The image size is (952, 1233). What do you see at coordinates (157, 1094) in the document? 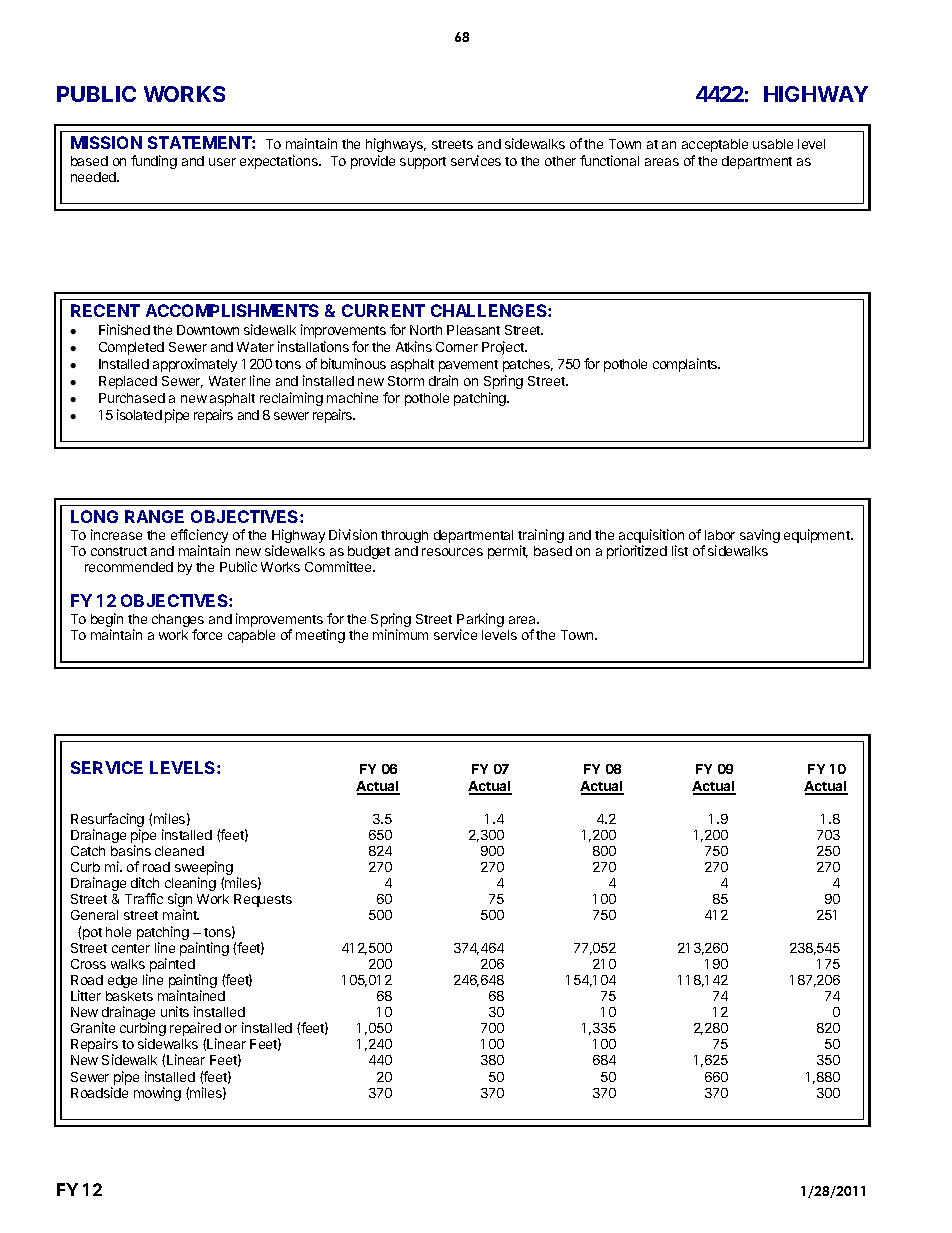
I see `mowing` at bounding box center [157, 1094].
